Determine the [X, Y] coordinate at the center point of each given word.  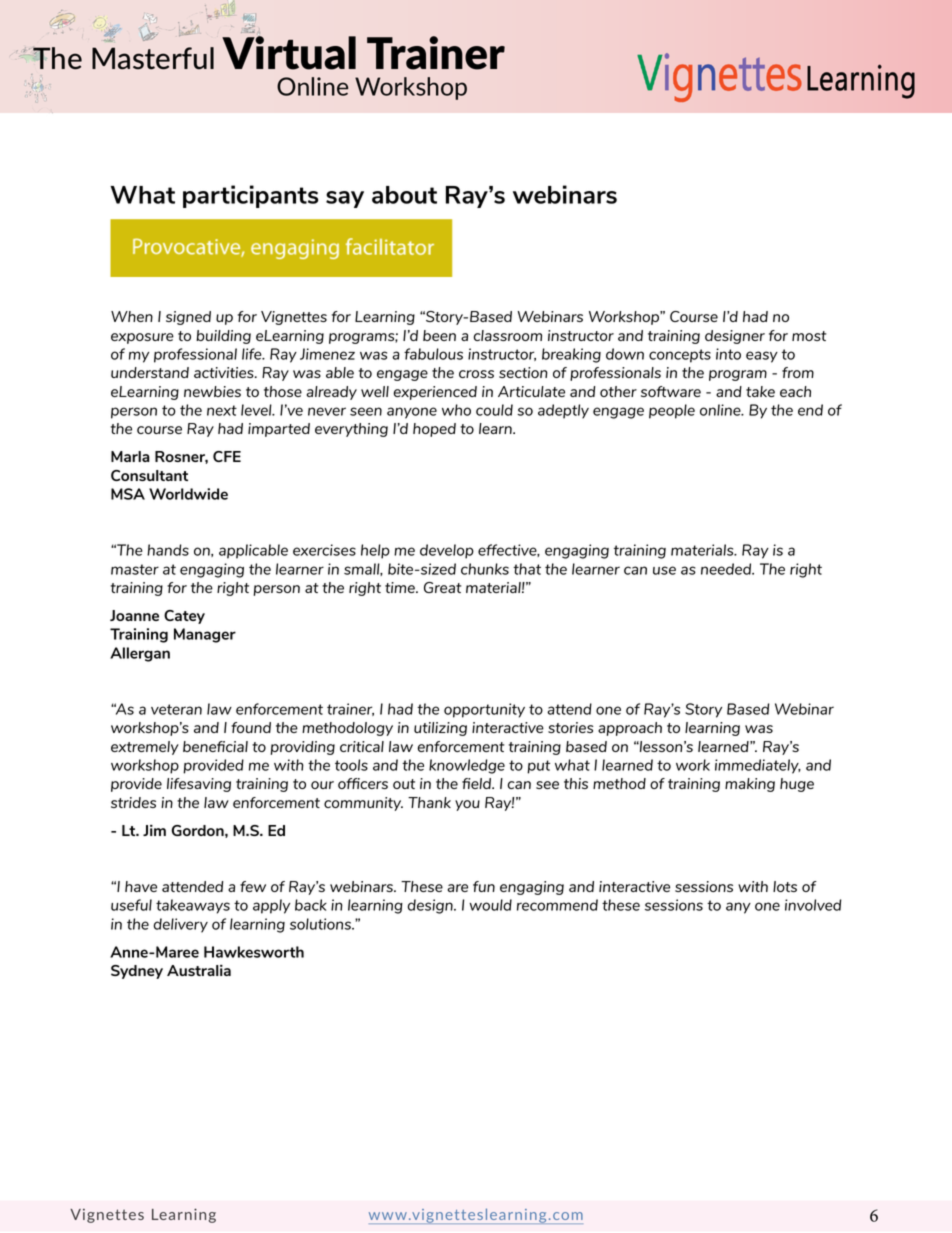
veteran [176, 709]
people [672, 411]
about [404, 195]
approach [630, 729]
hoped [434, 430]
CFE [227, 456]
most [809, 336]
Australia [199, 970]
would [491, 905]
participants [250, 196]
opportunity [484, 710]
